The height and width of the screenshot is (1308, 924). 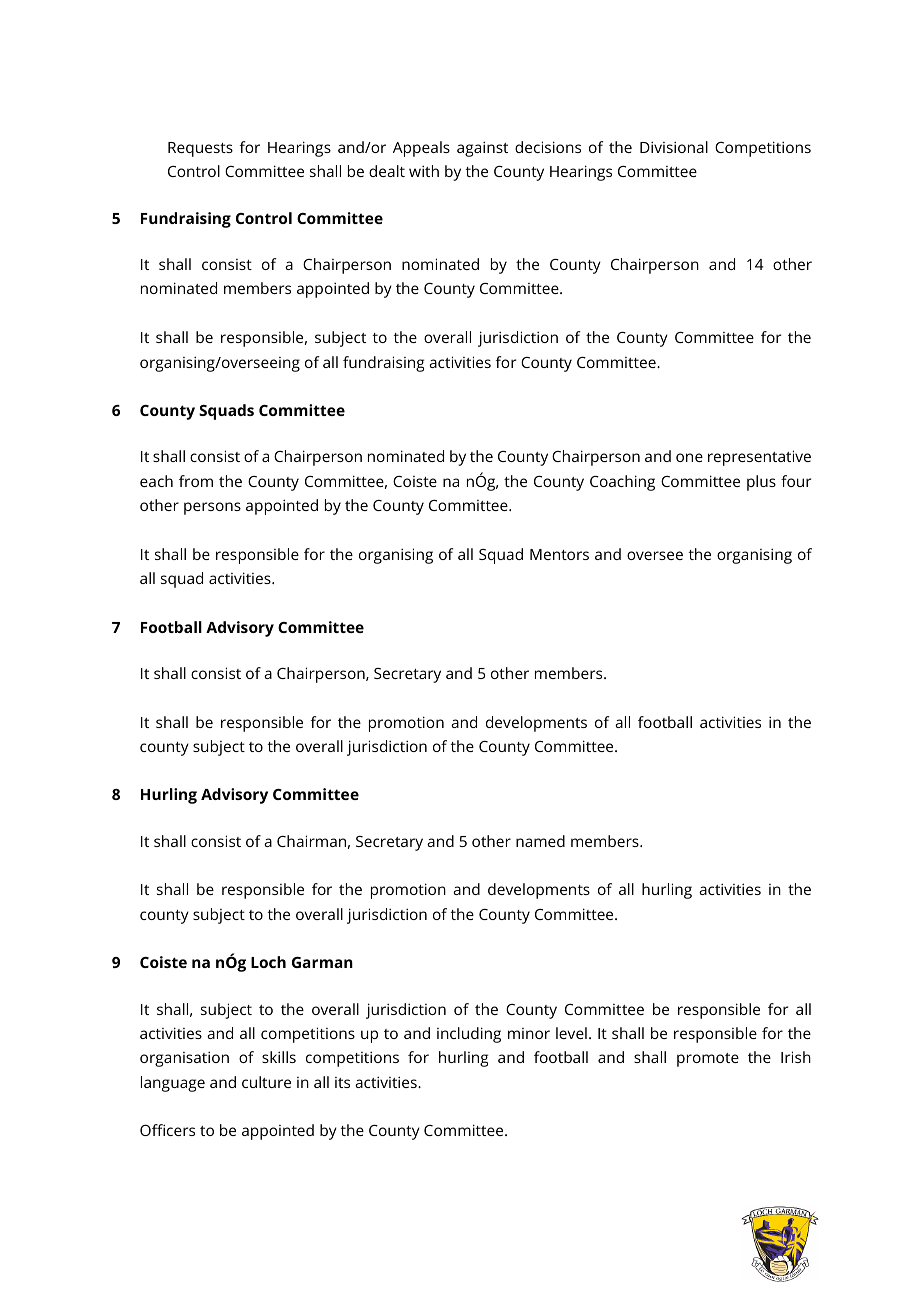 I want to click on including, so click(x=469, y=1035).
